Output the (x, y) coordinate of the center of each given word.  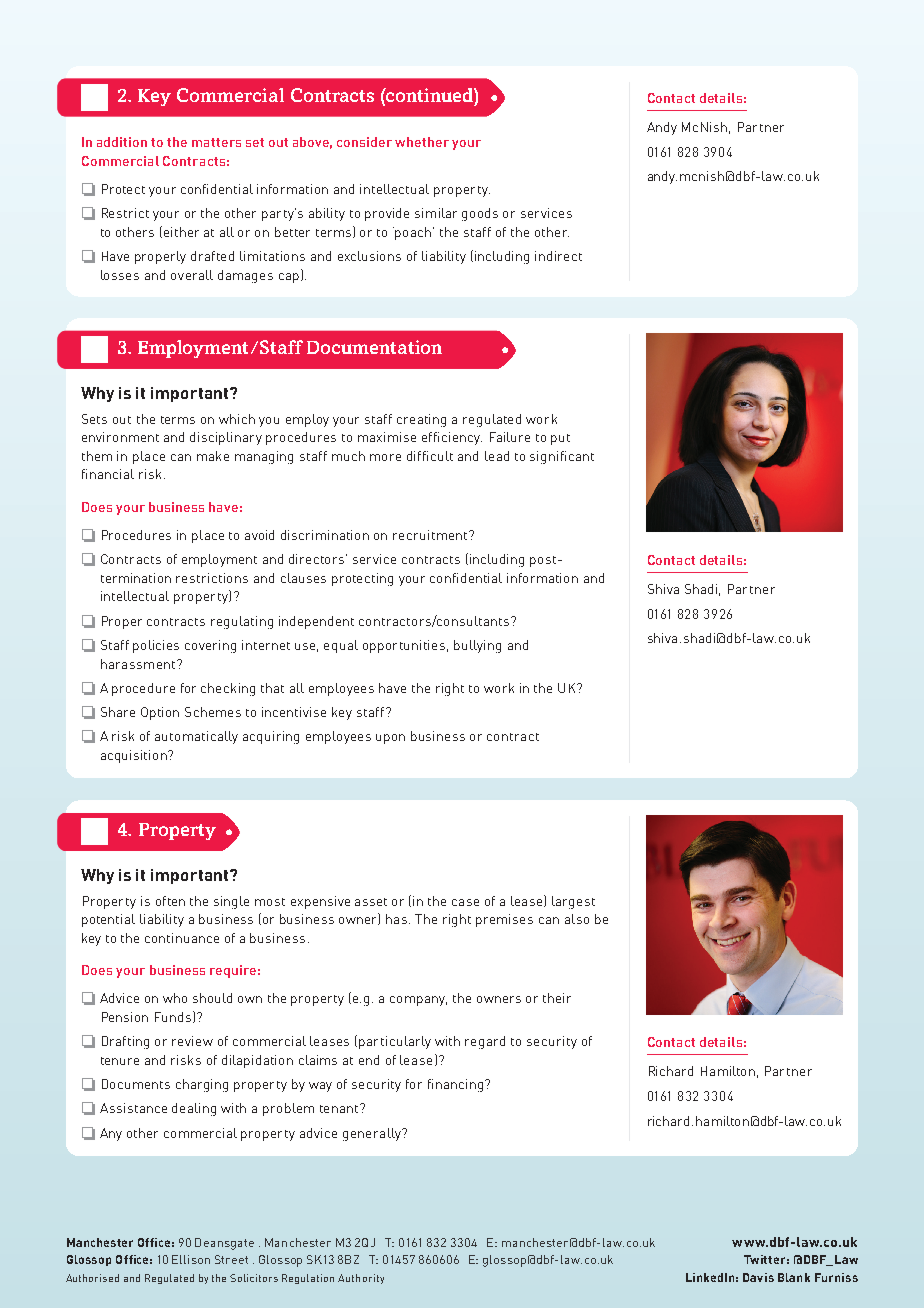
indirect (558, 256)
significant (562, 457)
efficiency (452, 438)
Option (160, 713)
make (213, 456)
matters (216, 142)
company (418, 1001)
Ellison (191, 1259)
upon (390, 739)
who (175, 998)
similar (436, 213)
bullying (477, 646)
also (577, 919)
